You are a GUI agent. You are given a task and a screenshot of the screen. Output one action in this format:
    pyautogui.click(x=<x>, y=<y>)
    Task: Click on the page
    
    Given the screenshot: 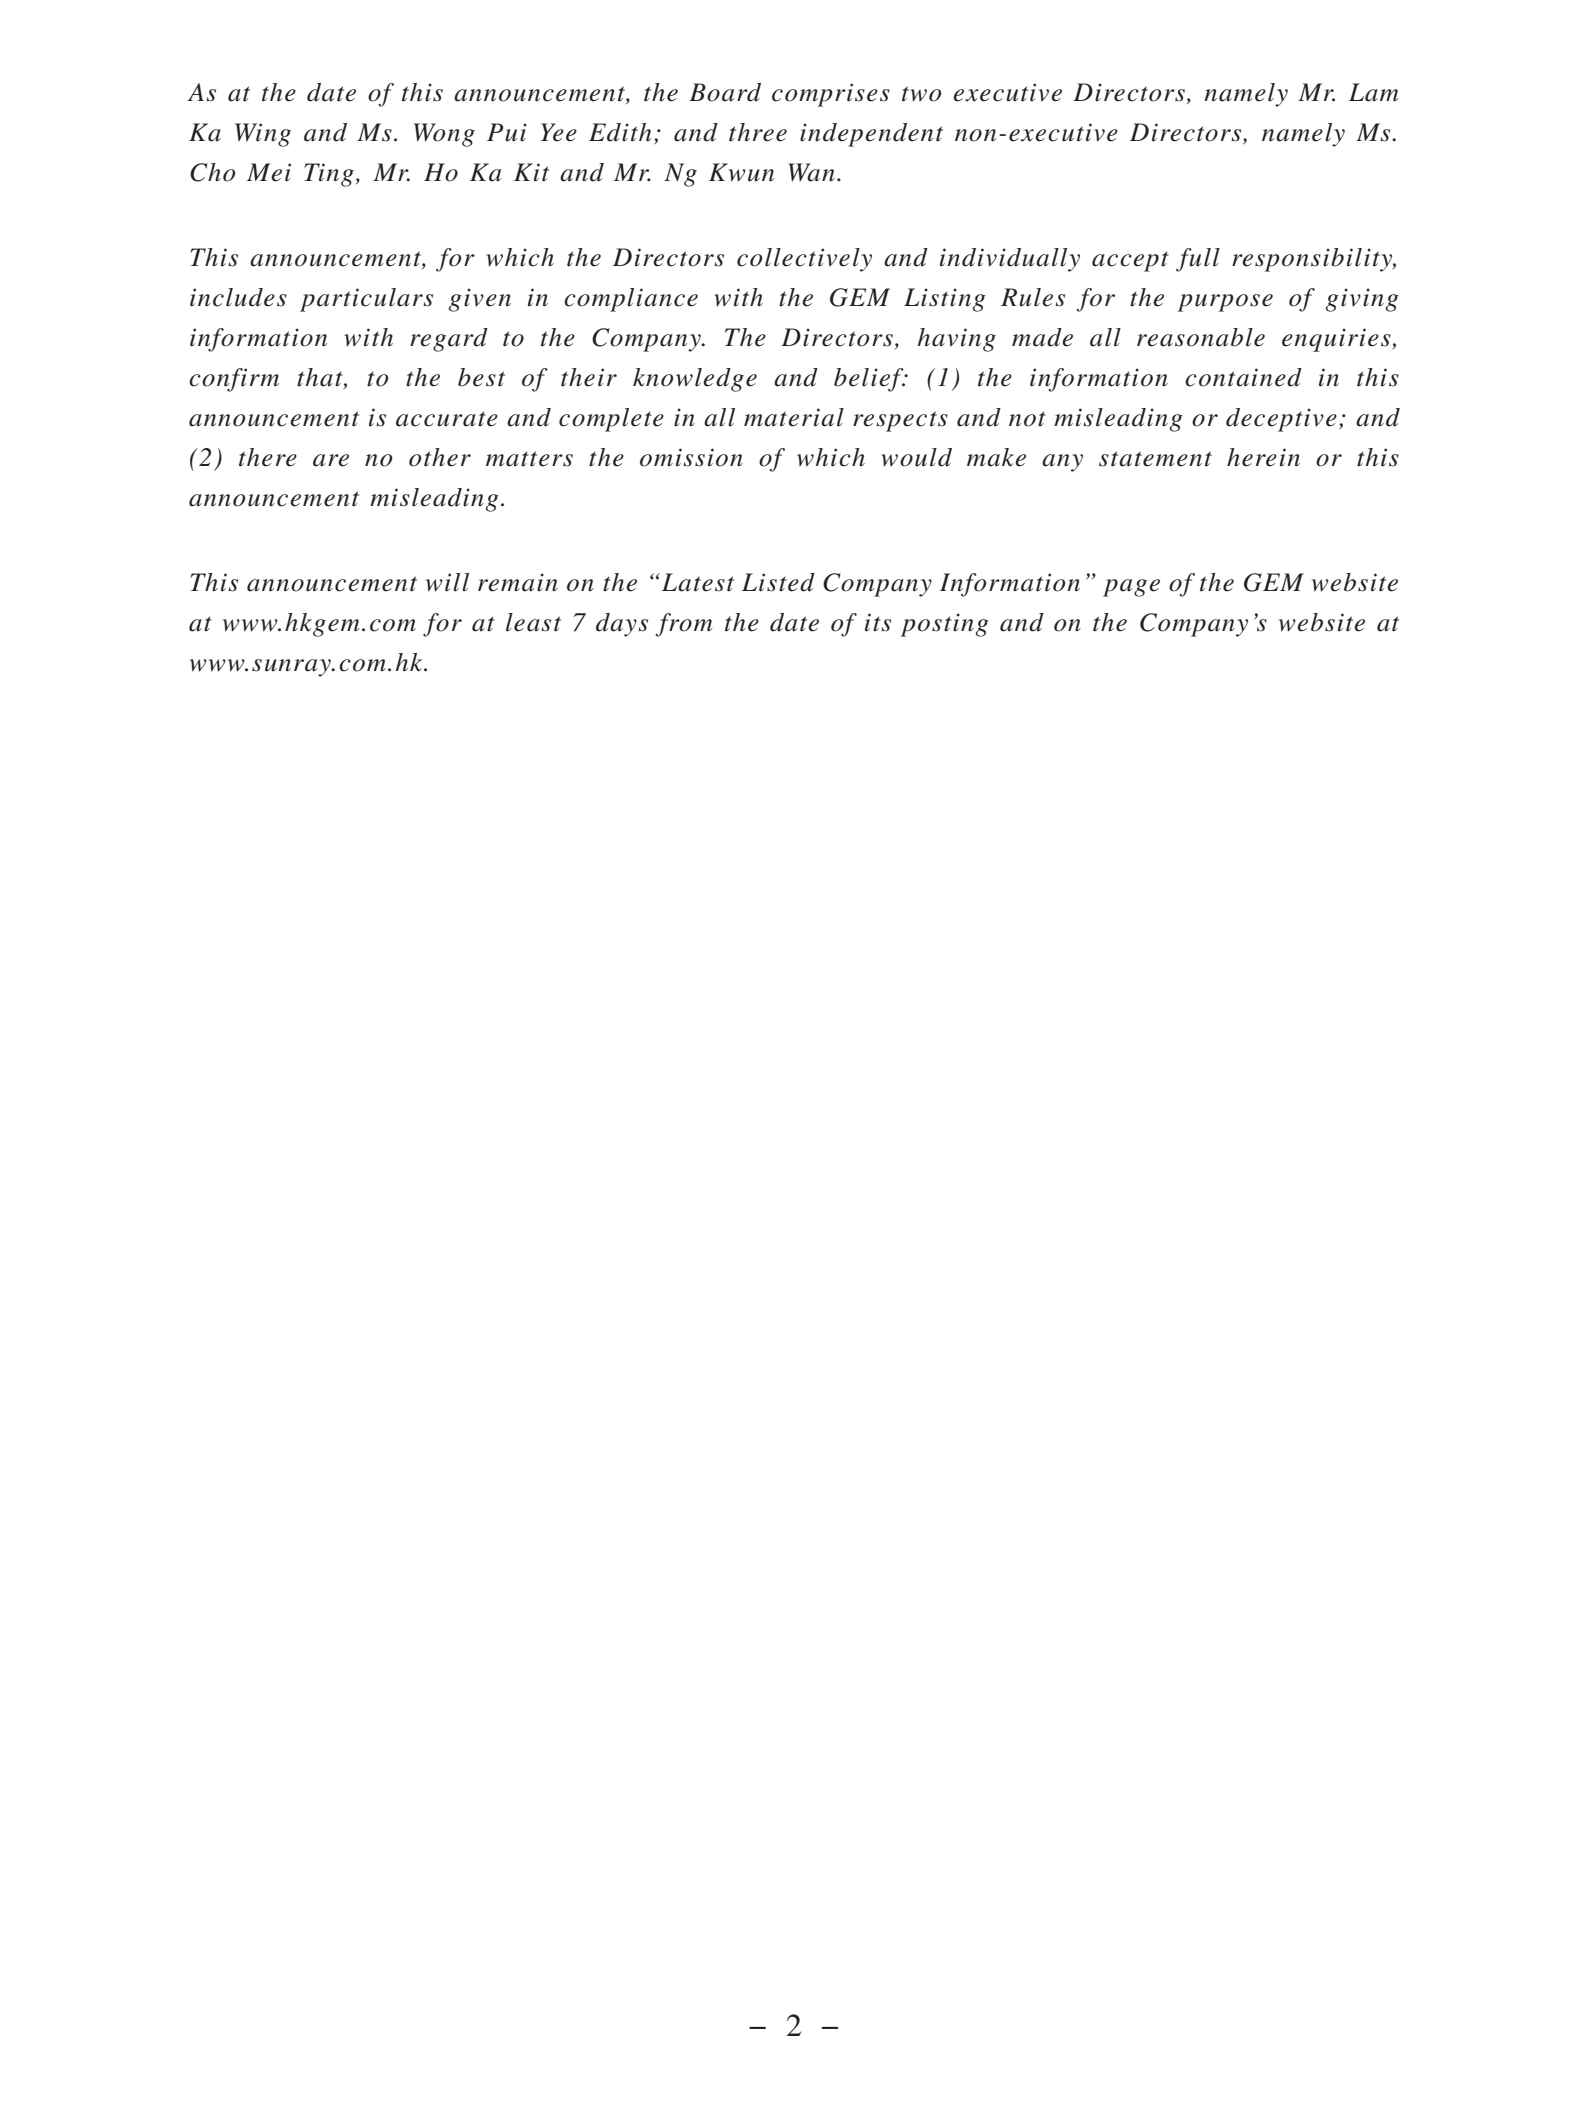 What is the action you would take?
    pyautogui.click(x=1131, y=588)
